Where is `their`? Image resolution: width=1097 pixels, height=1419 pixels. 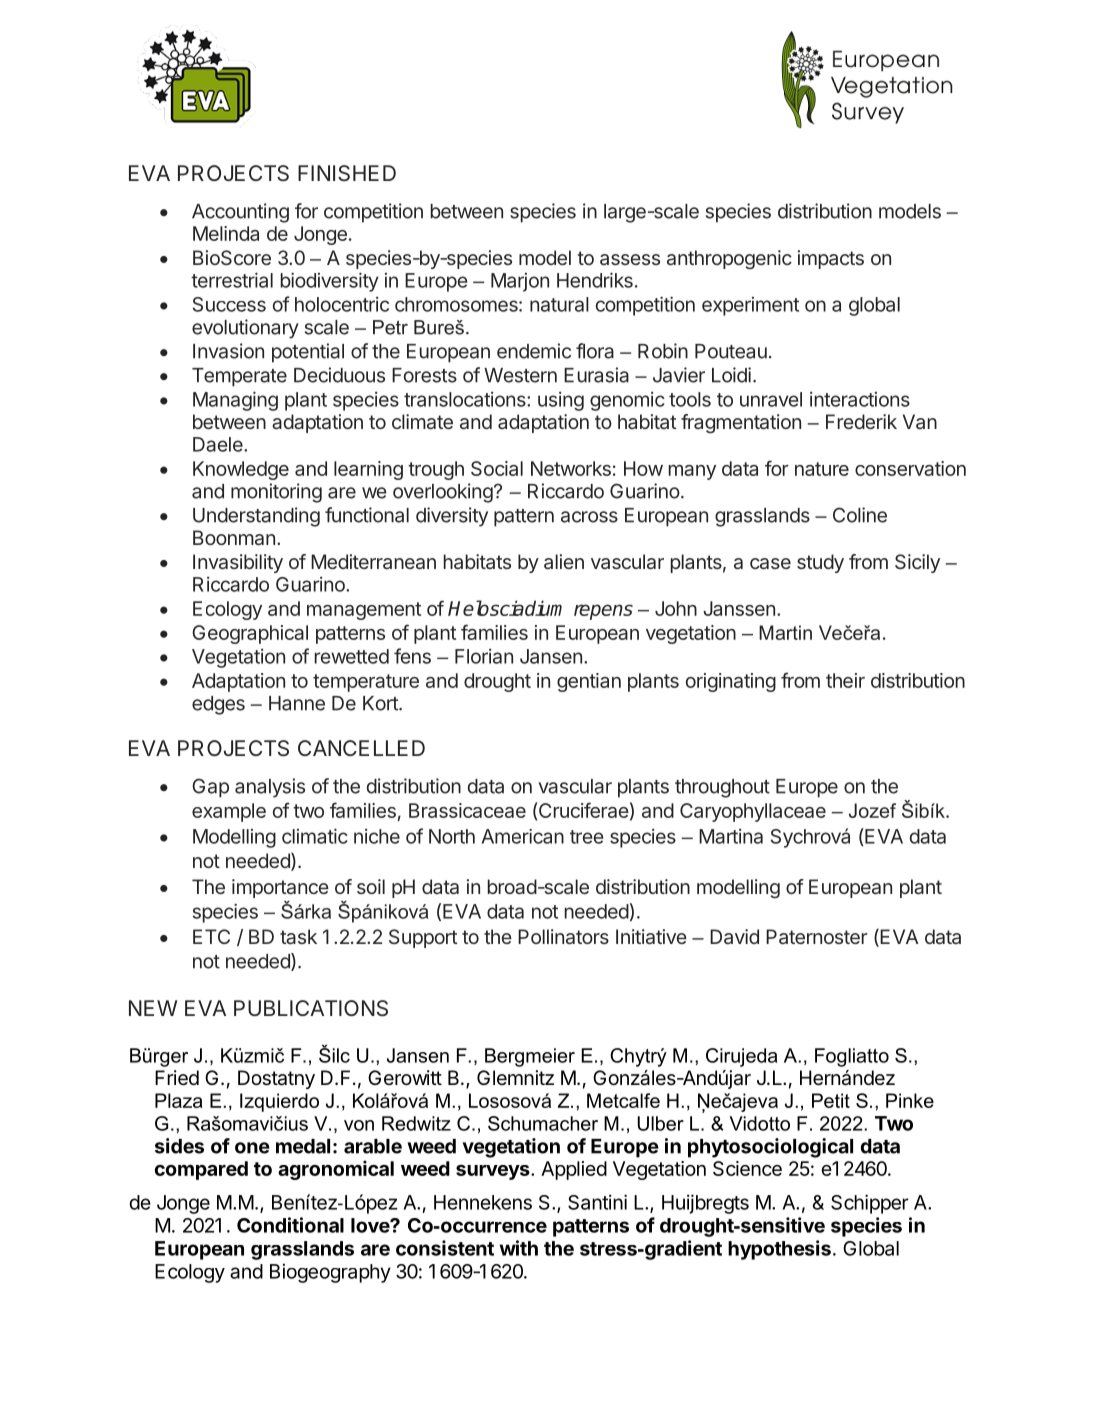
their is located at coordinates (845, 680).
